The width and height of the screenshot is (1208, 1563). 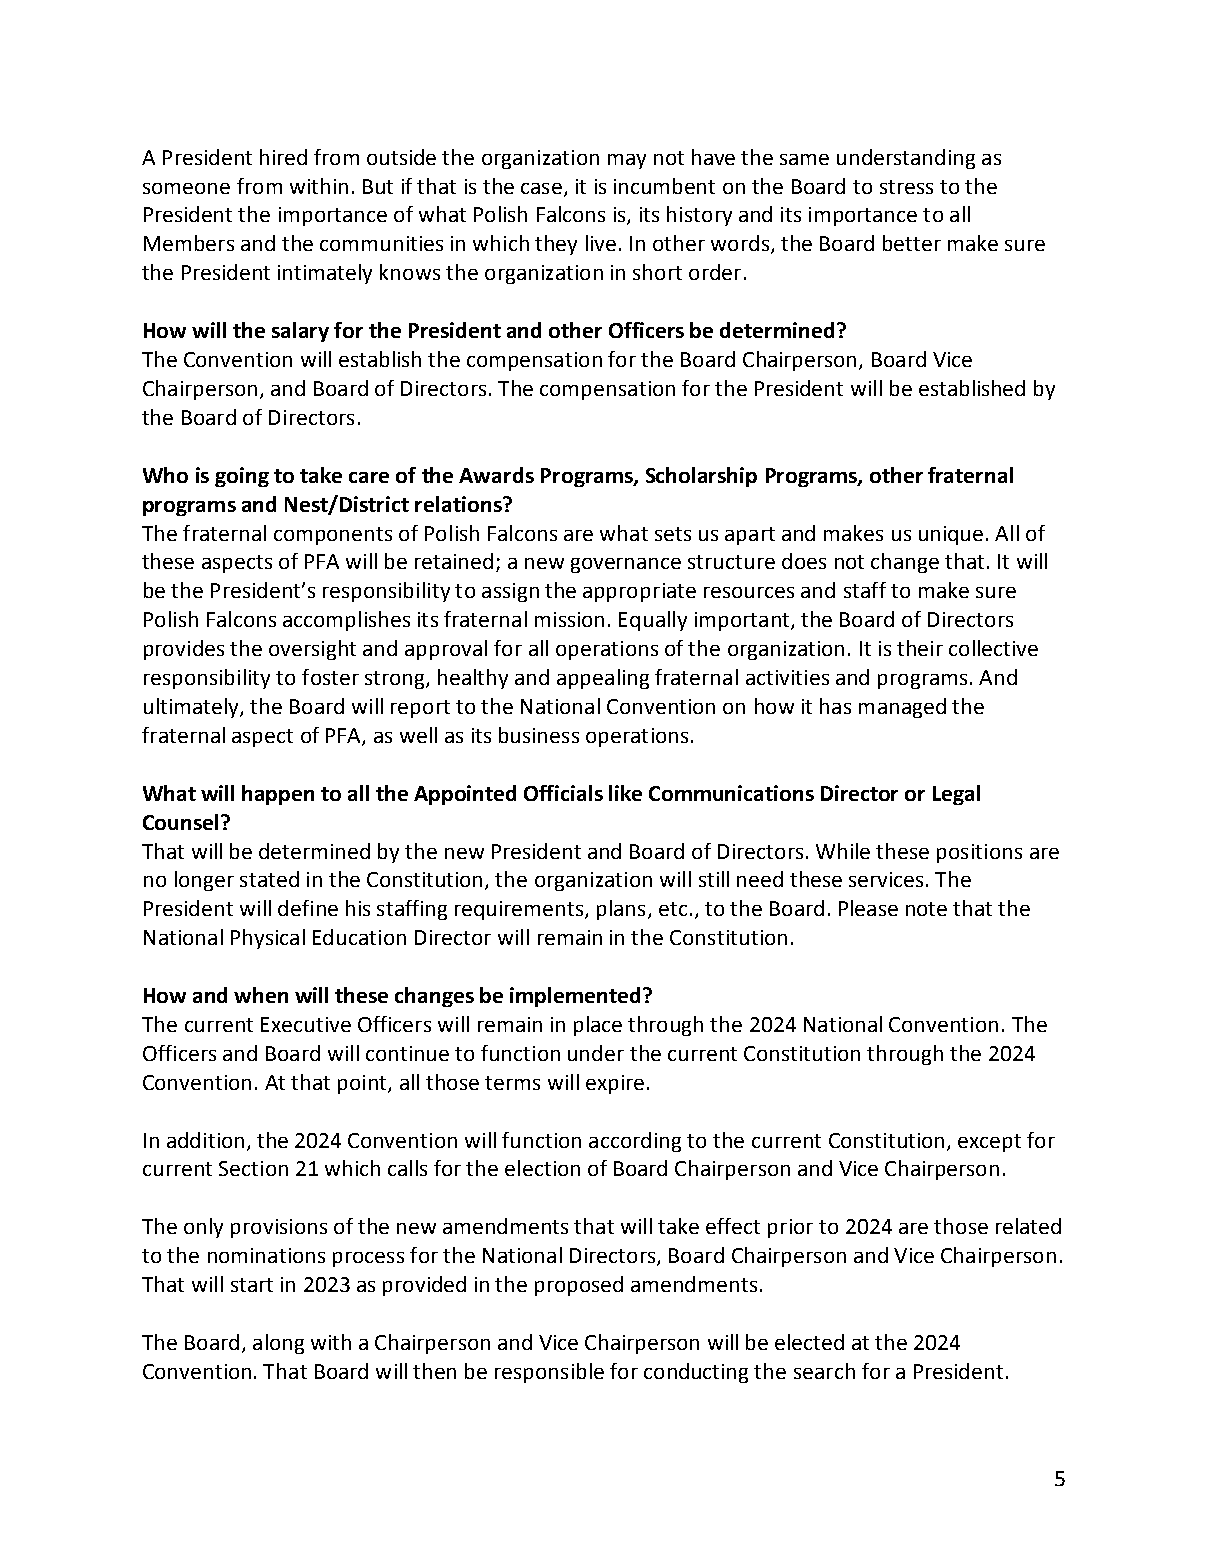 I want to click on note, so click(x=926, y=909).
